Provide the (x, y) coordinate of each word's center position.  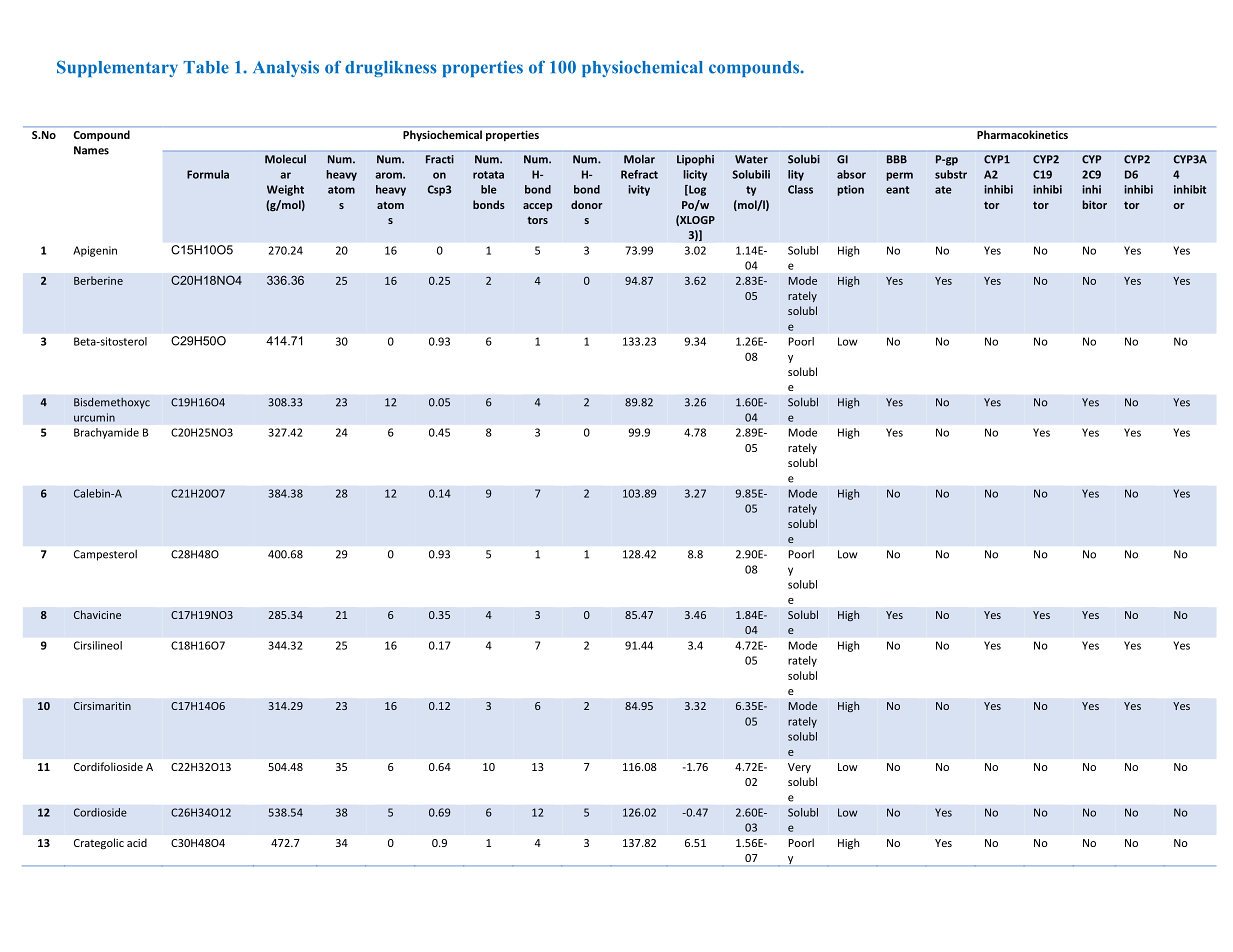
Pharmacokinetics (1022, 134)
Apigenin (95, 251)
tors (537, 220)
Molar (639, 159)
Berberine (98, 280)
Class (800, 189)
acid (137, 842)
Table (206, 67)
